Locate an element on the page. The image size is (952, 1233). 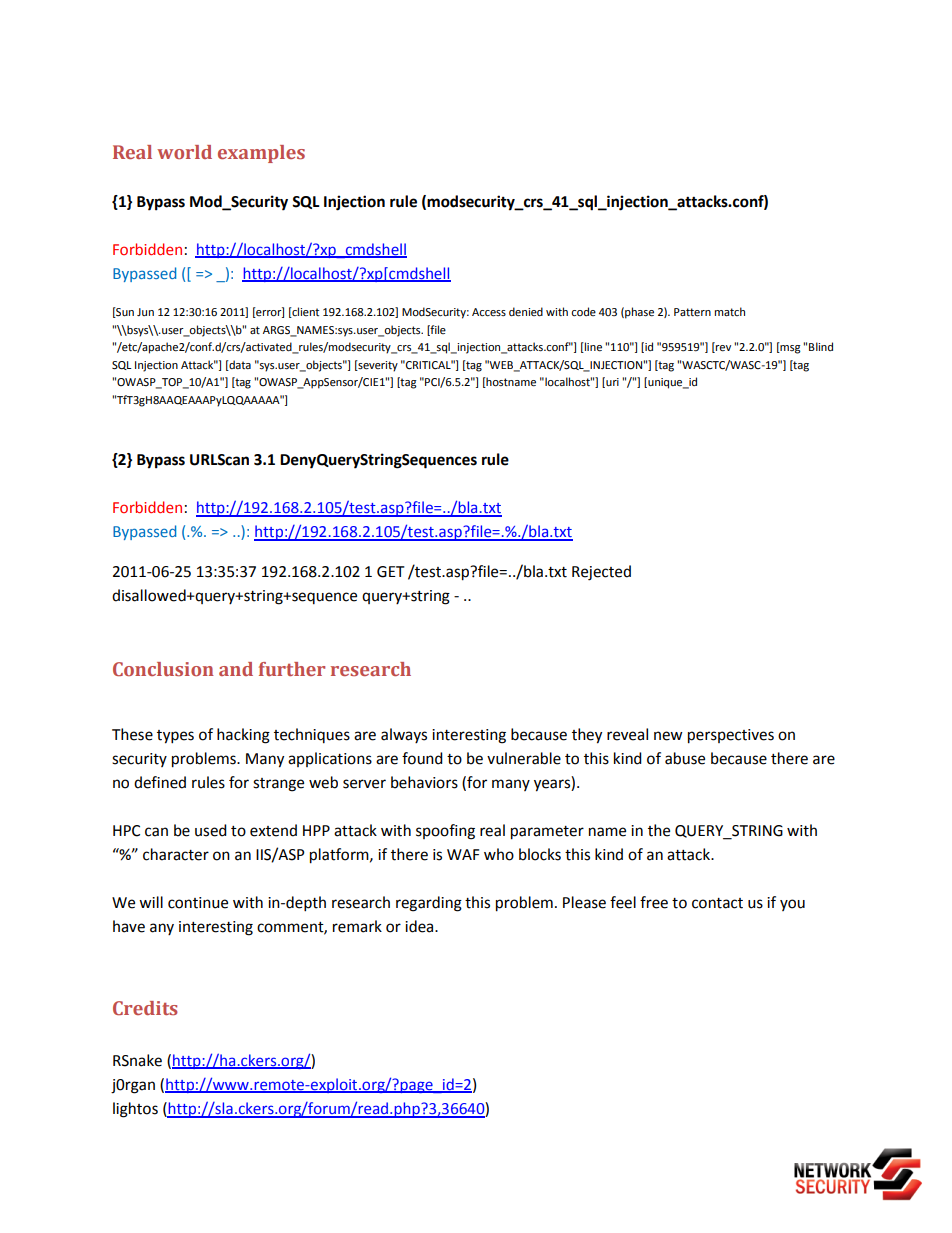
and is located at coordinates (236, 669).
